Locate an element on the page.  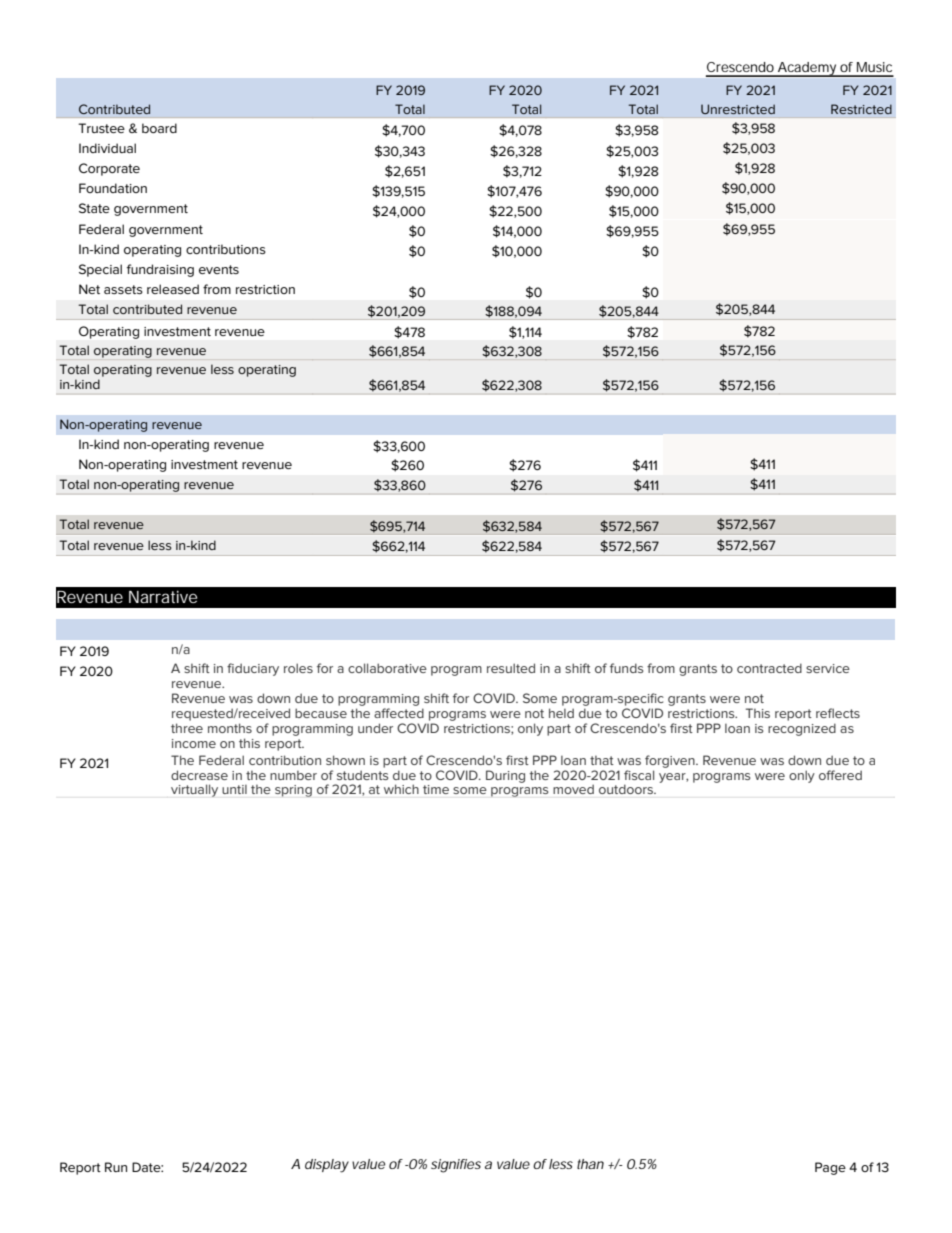
Academy is located at coordinates (807, 69).
